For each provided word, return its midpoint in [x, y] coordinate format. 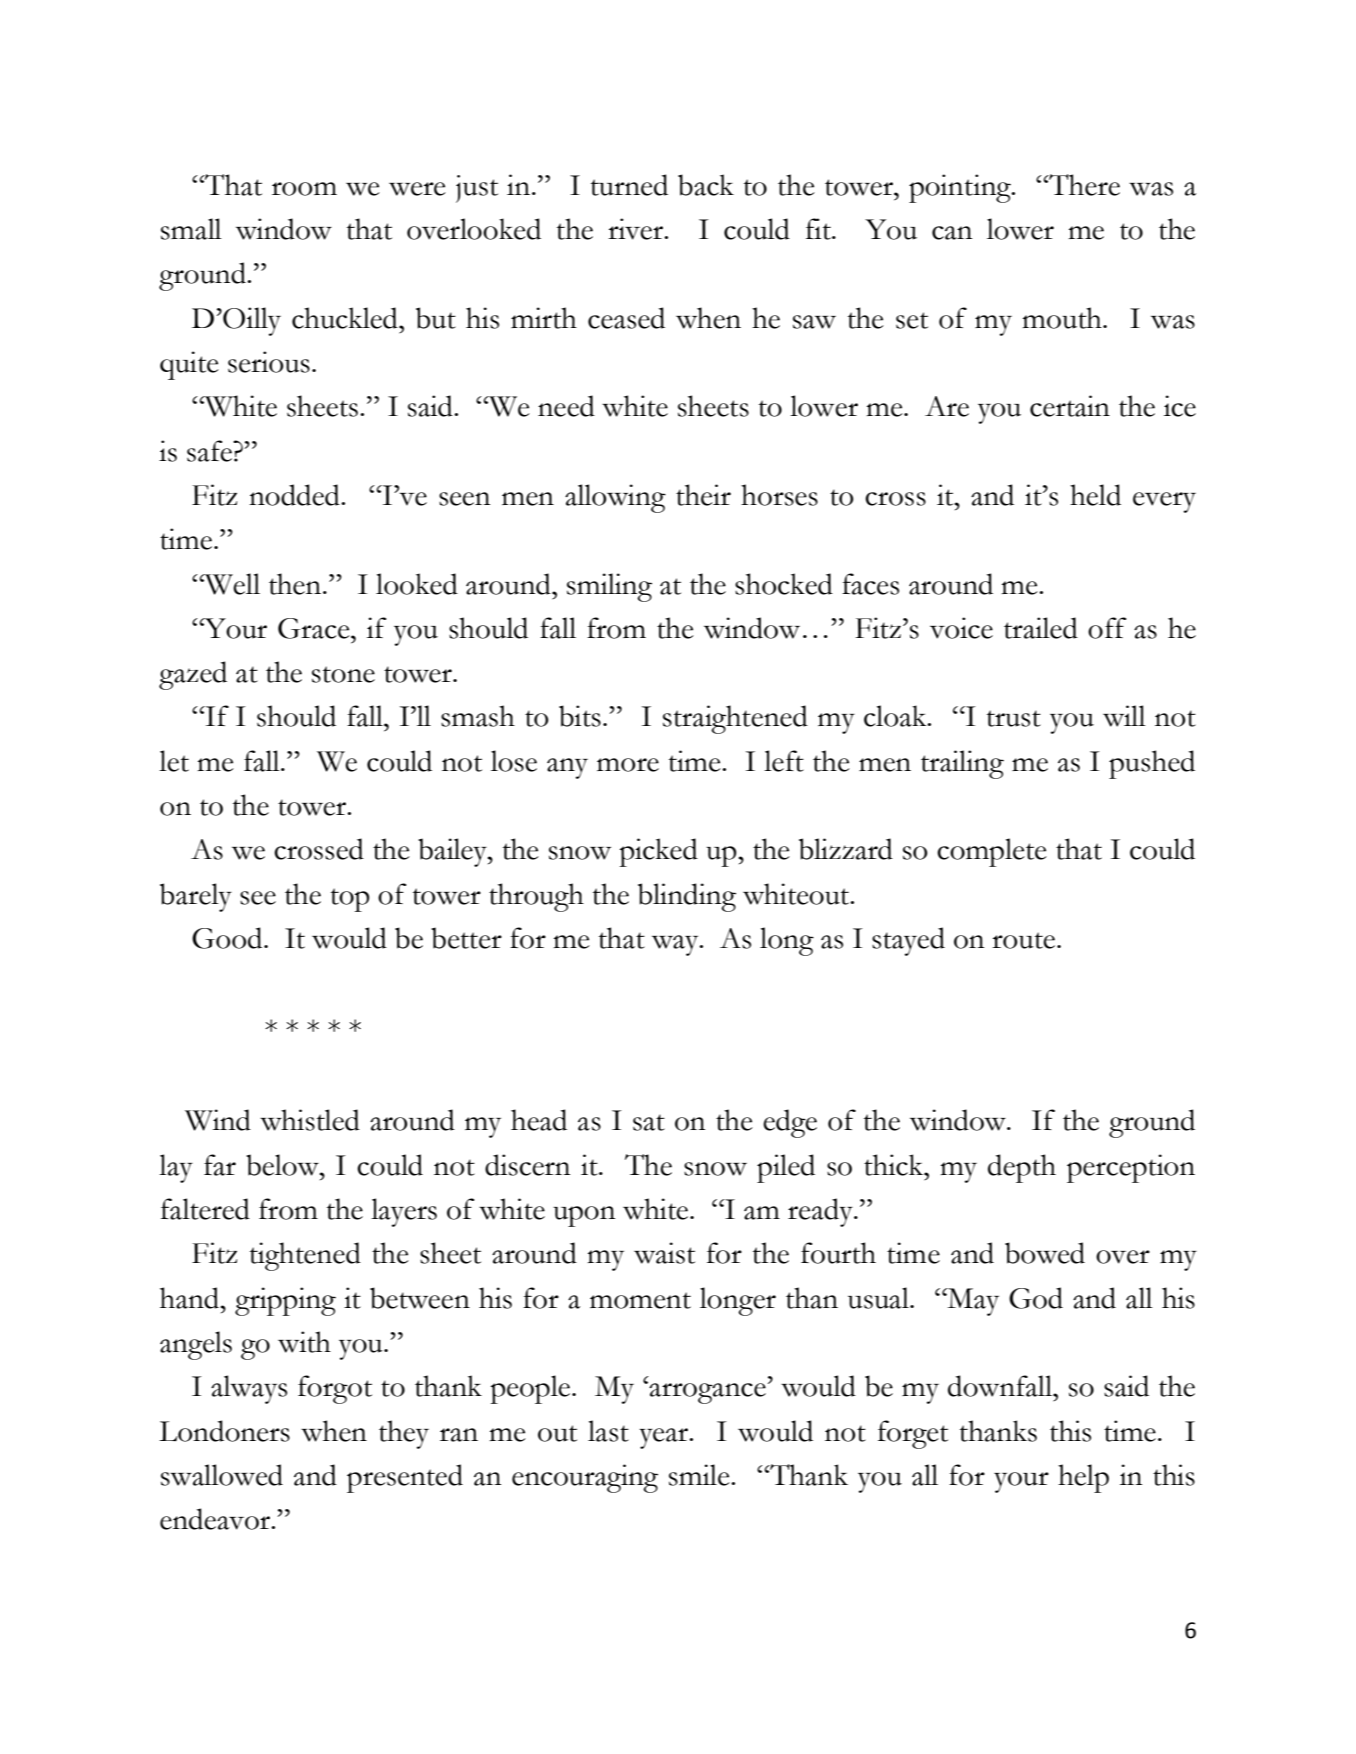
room [304, 189]
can [952, 233]
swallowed [222, 1475]
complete [992, 852]
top [350, 900]
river [637, 229]
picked [659, 852]
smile [700, 1475]
